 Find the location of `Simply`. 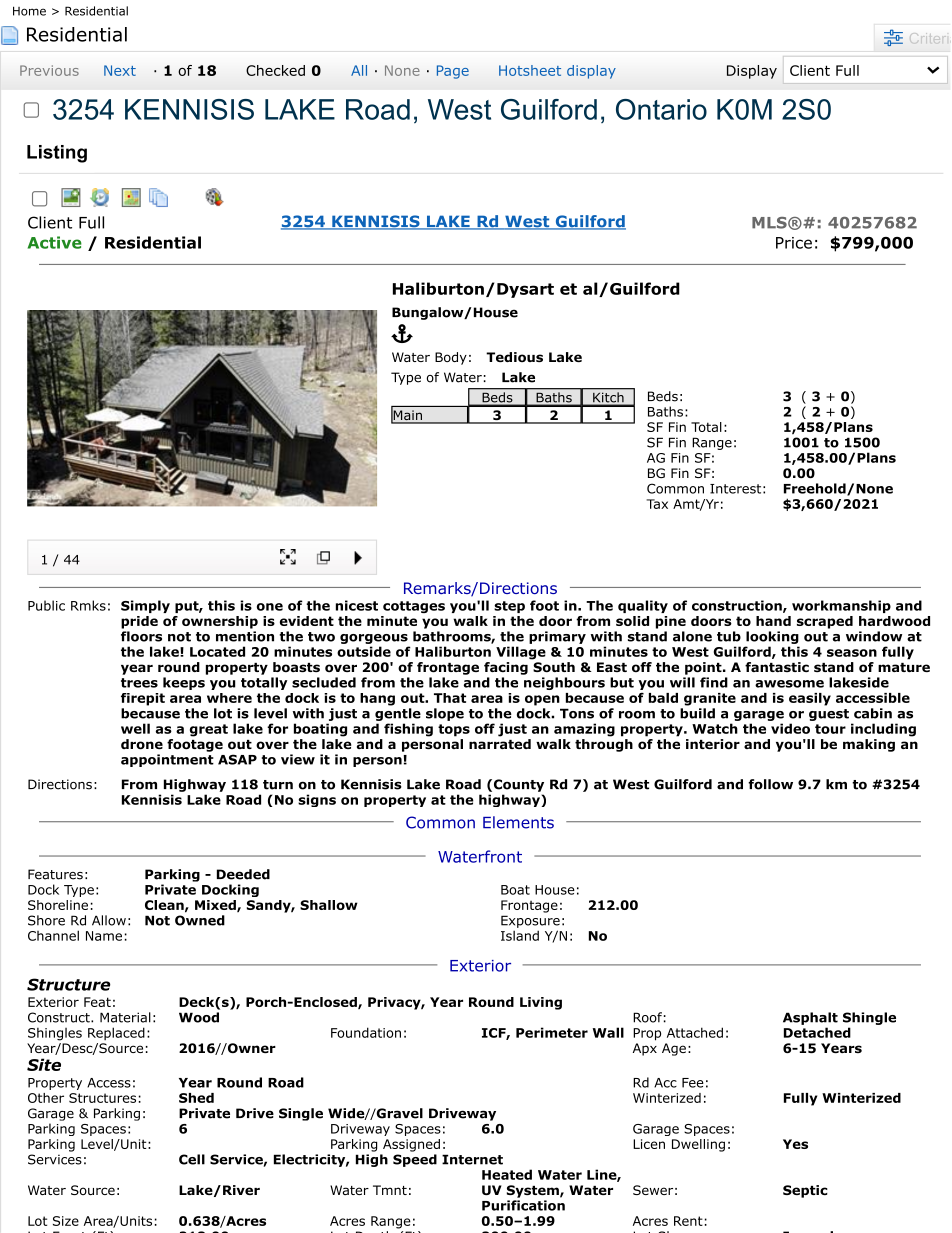

Simply is located at coordinates (145, 606).
